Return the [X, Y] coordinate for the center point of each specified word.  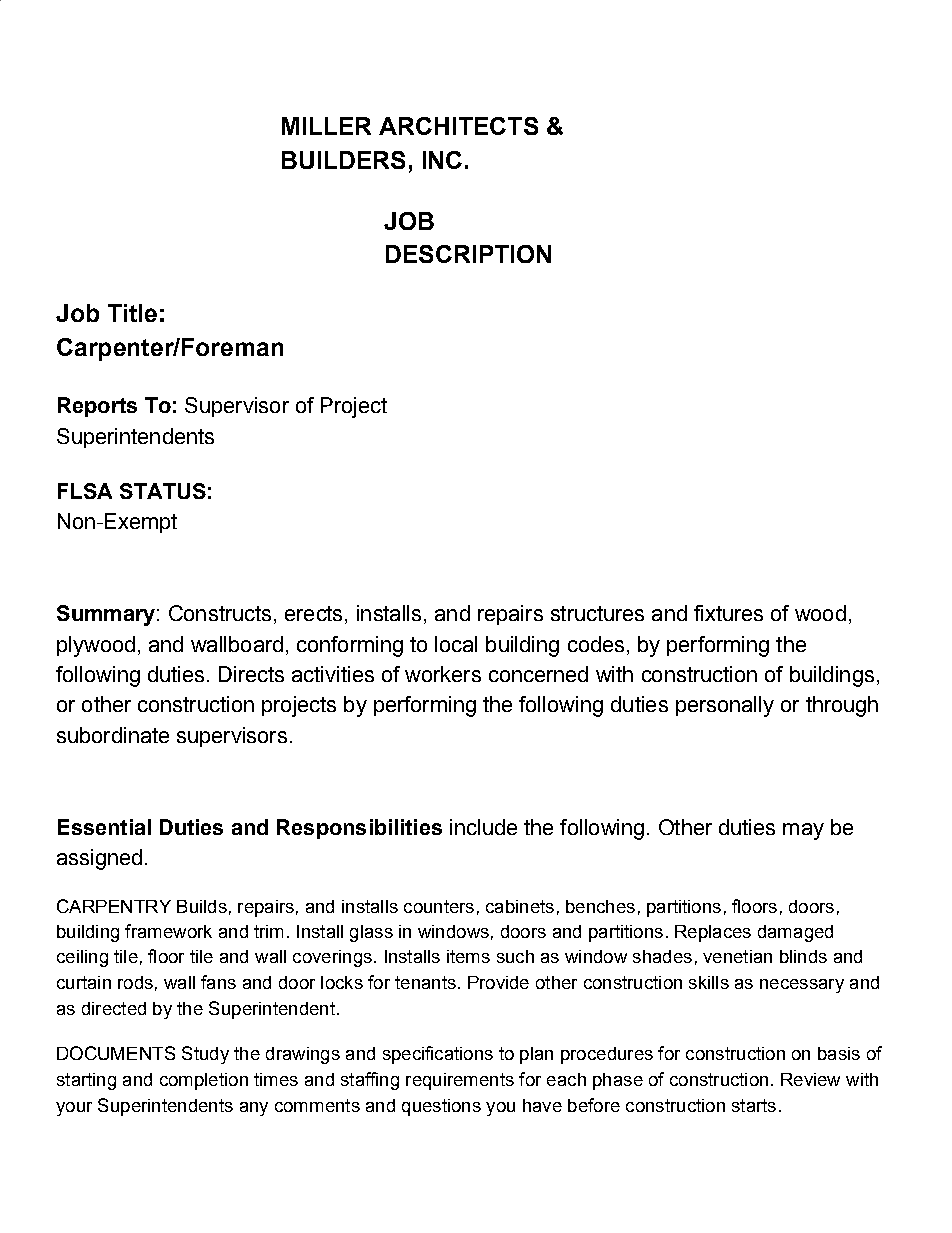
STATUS [163, 491]
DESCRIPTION [468, 254]
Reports [97, 407]
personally [725, 706]
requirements [460, 1081]
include [483, 827]
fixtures [728, 613]
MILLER [326, 126]
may [803, 831]
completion [204, 1081]
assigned [99, 859]
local [456, 644]
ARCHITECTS [458, 126]
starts [754, 1105]
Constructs [220, 613]
